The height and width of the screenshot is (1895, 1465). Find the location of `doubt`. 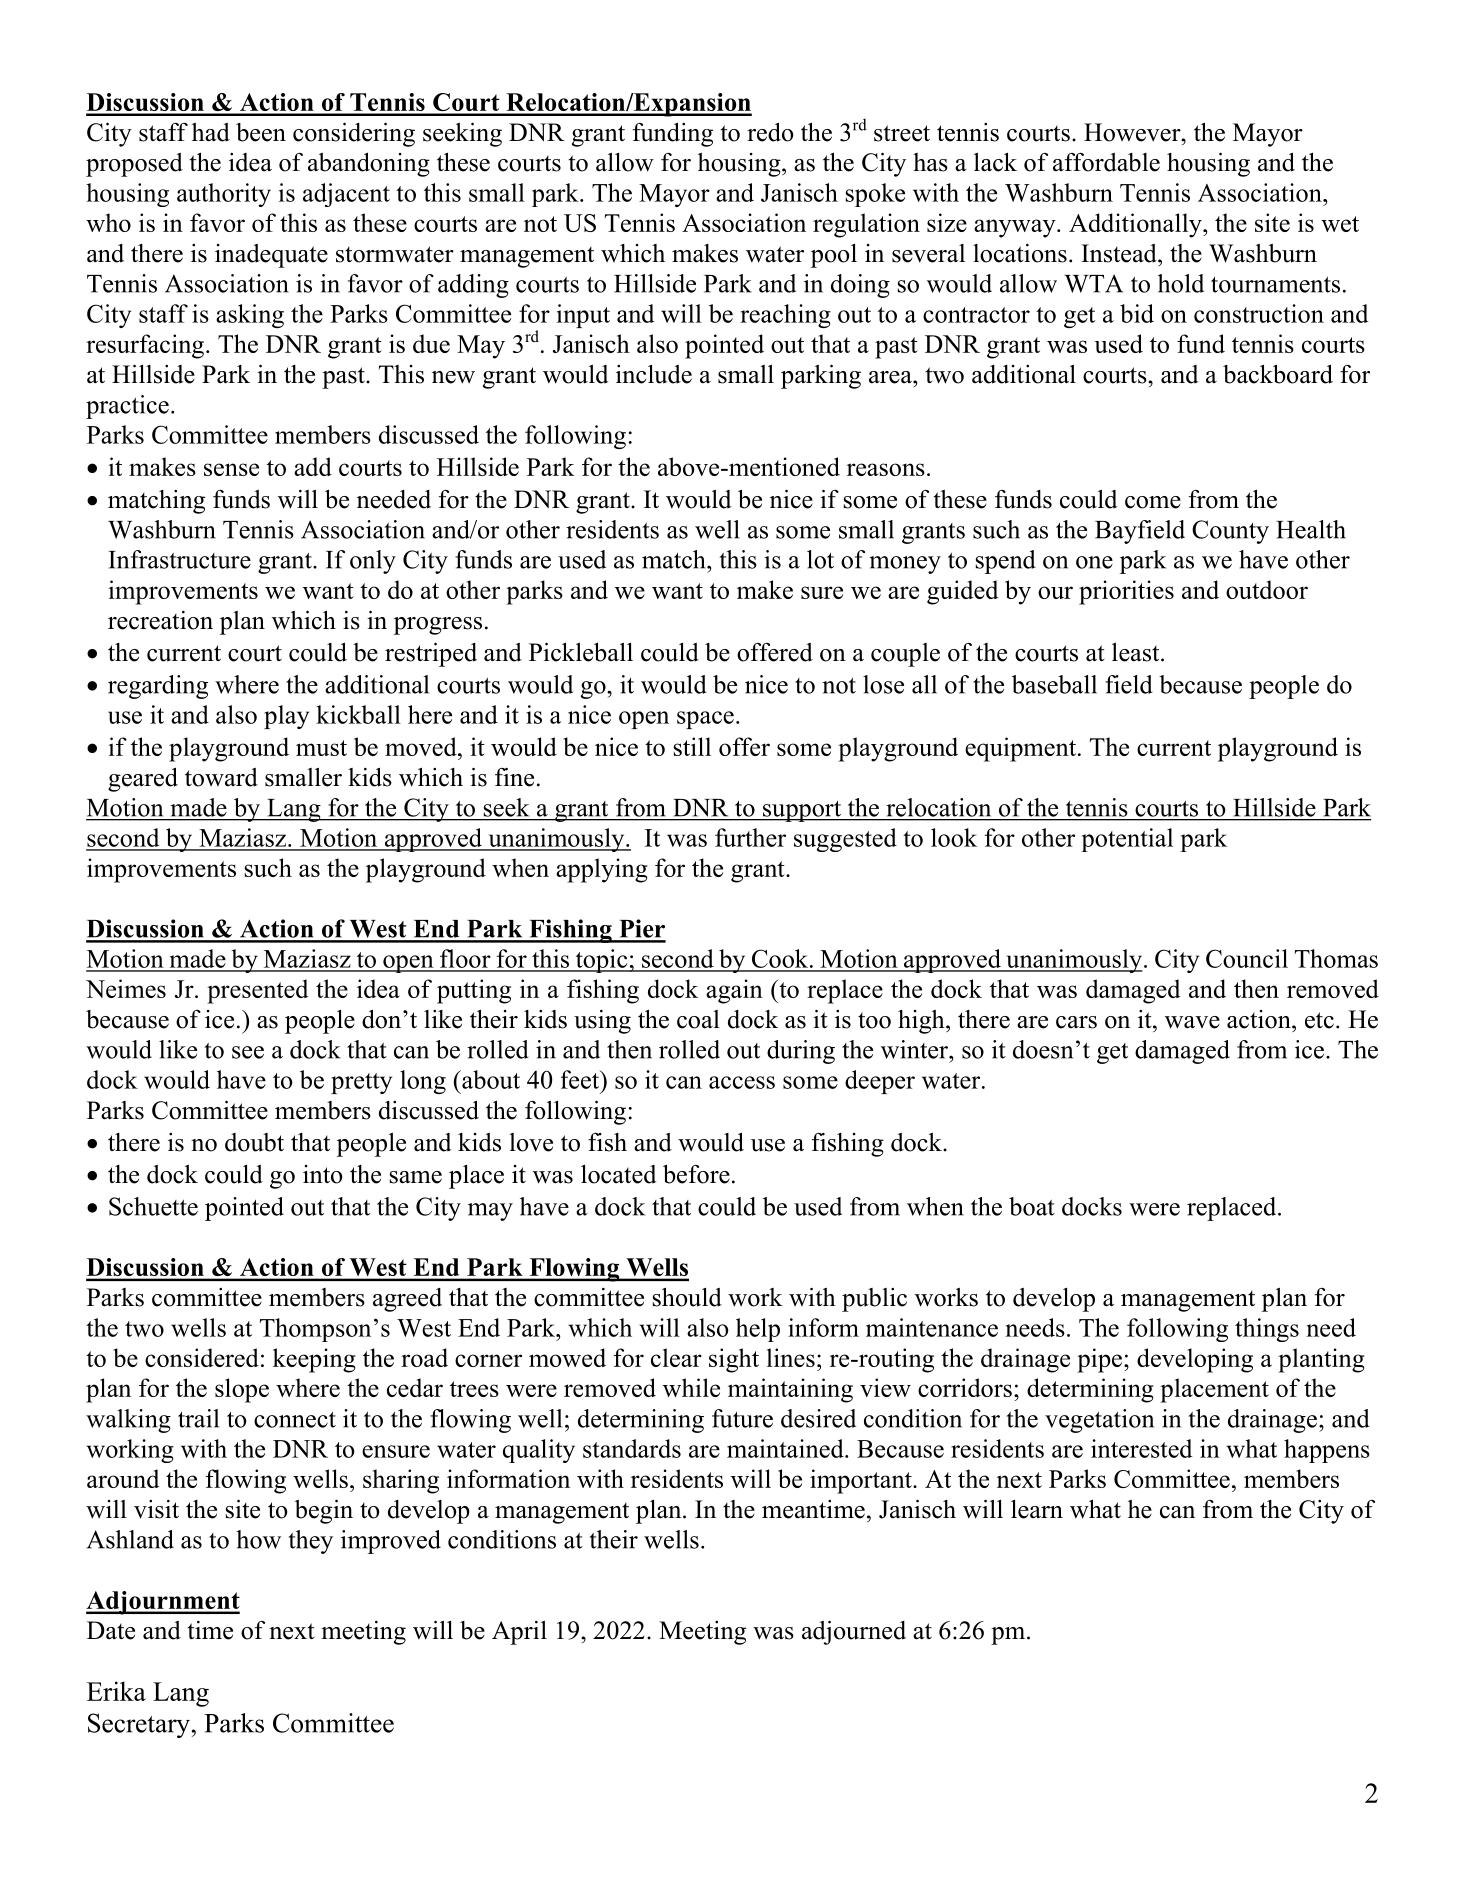

doubt is located at coordinates (254, 1142).
